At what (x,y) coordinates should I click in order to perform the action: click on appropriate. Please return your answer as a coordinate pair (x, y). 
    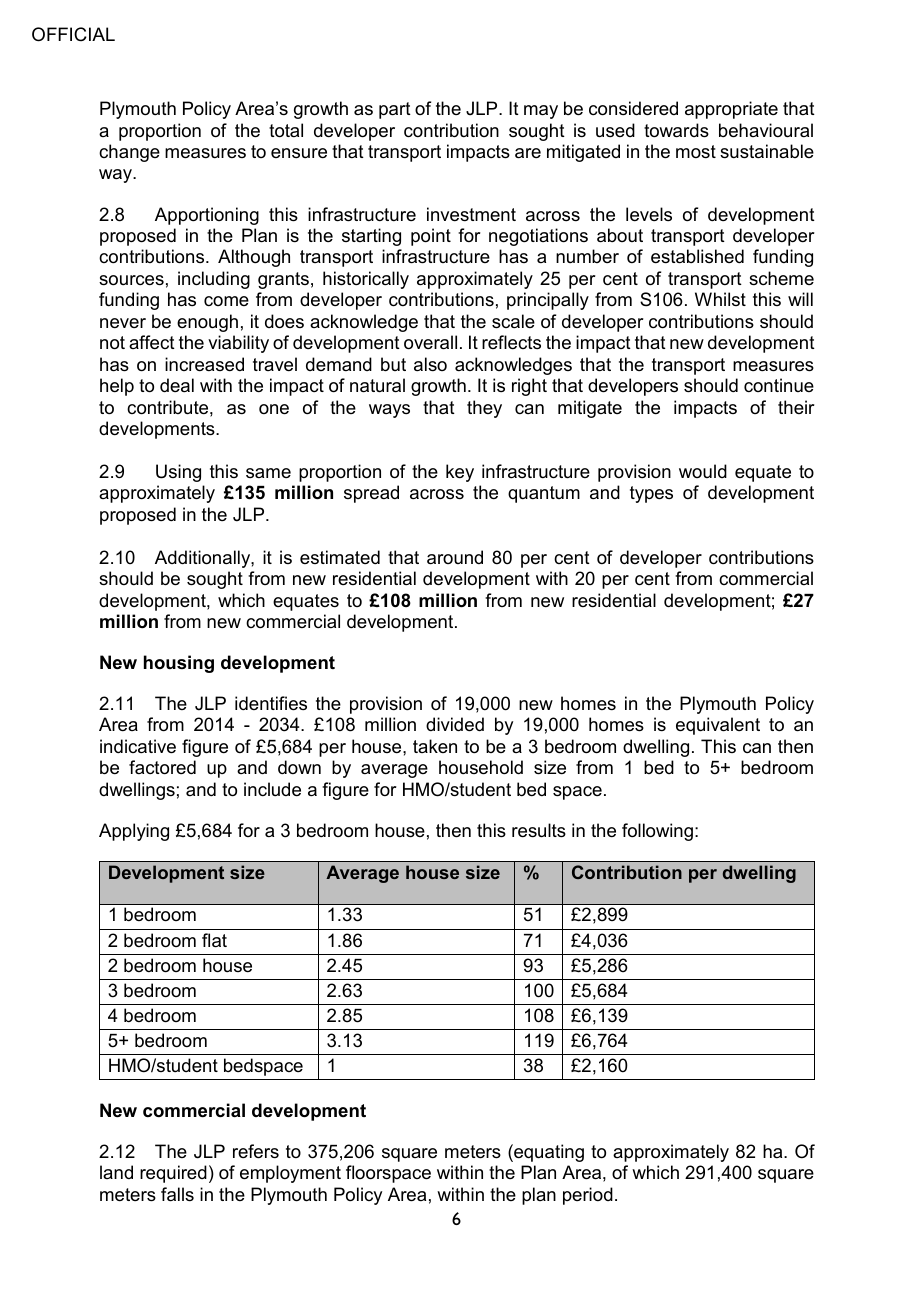
    Looking at the image, I should click on (731, 110).
